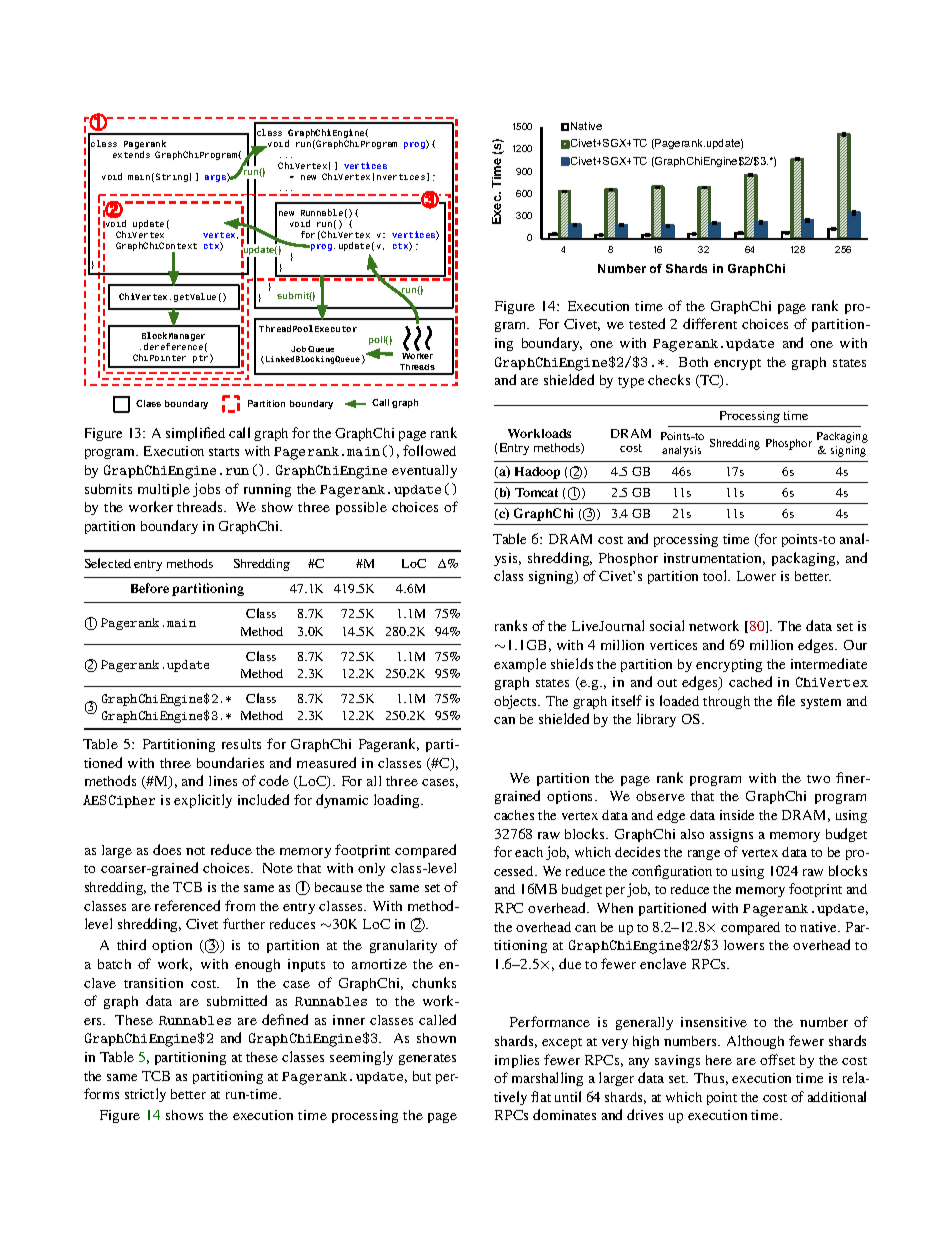 The height and width of the image is (1233, 952). What do you see at coordinates (203, 801) in the image?
I see `explicitly` at bounding box center [203, 801].
